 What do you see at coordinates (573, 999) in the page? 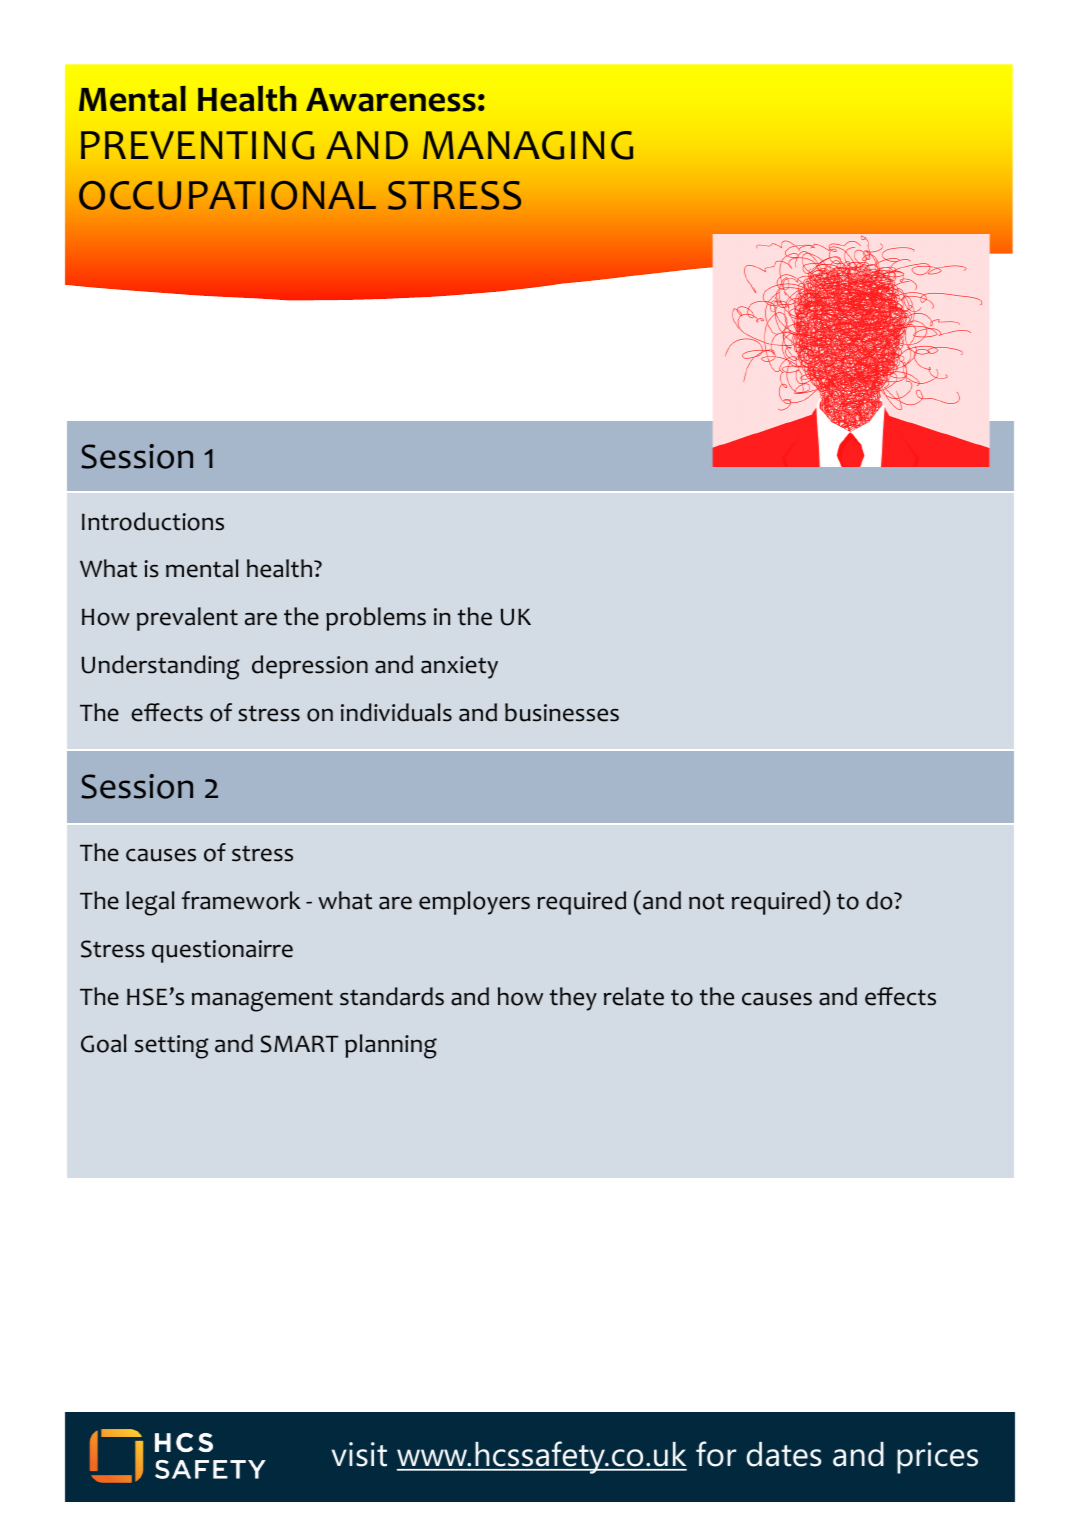
I see `they` at bounding box center [573, 999].
